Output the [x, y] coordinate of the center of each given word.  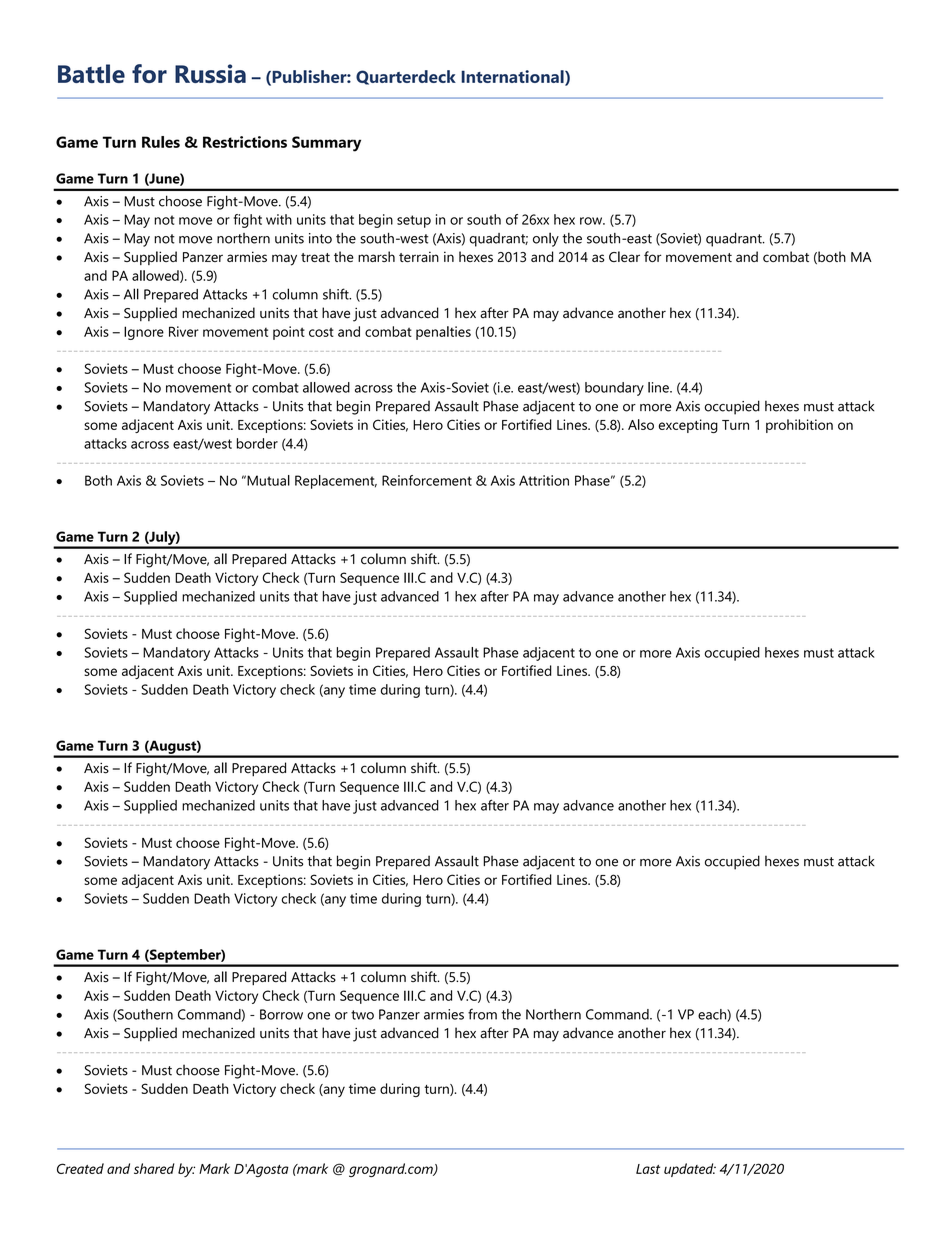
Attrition [544, 480]
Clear [624, 256]
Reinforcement [427, 480]
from [482, 1014]
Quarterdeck [406, 77]
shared [154, 1168]
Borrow [281, 1014]
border [257, 443]
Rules [161, 142]
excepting [688, 426]
